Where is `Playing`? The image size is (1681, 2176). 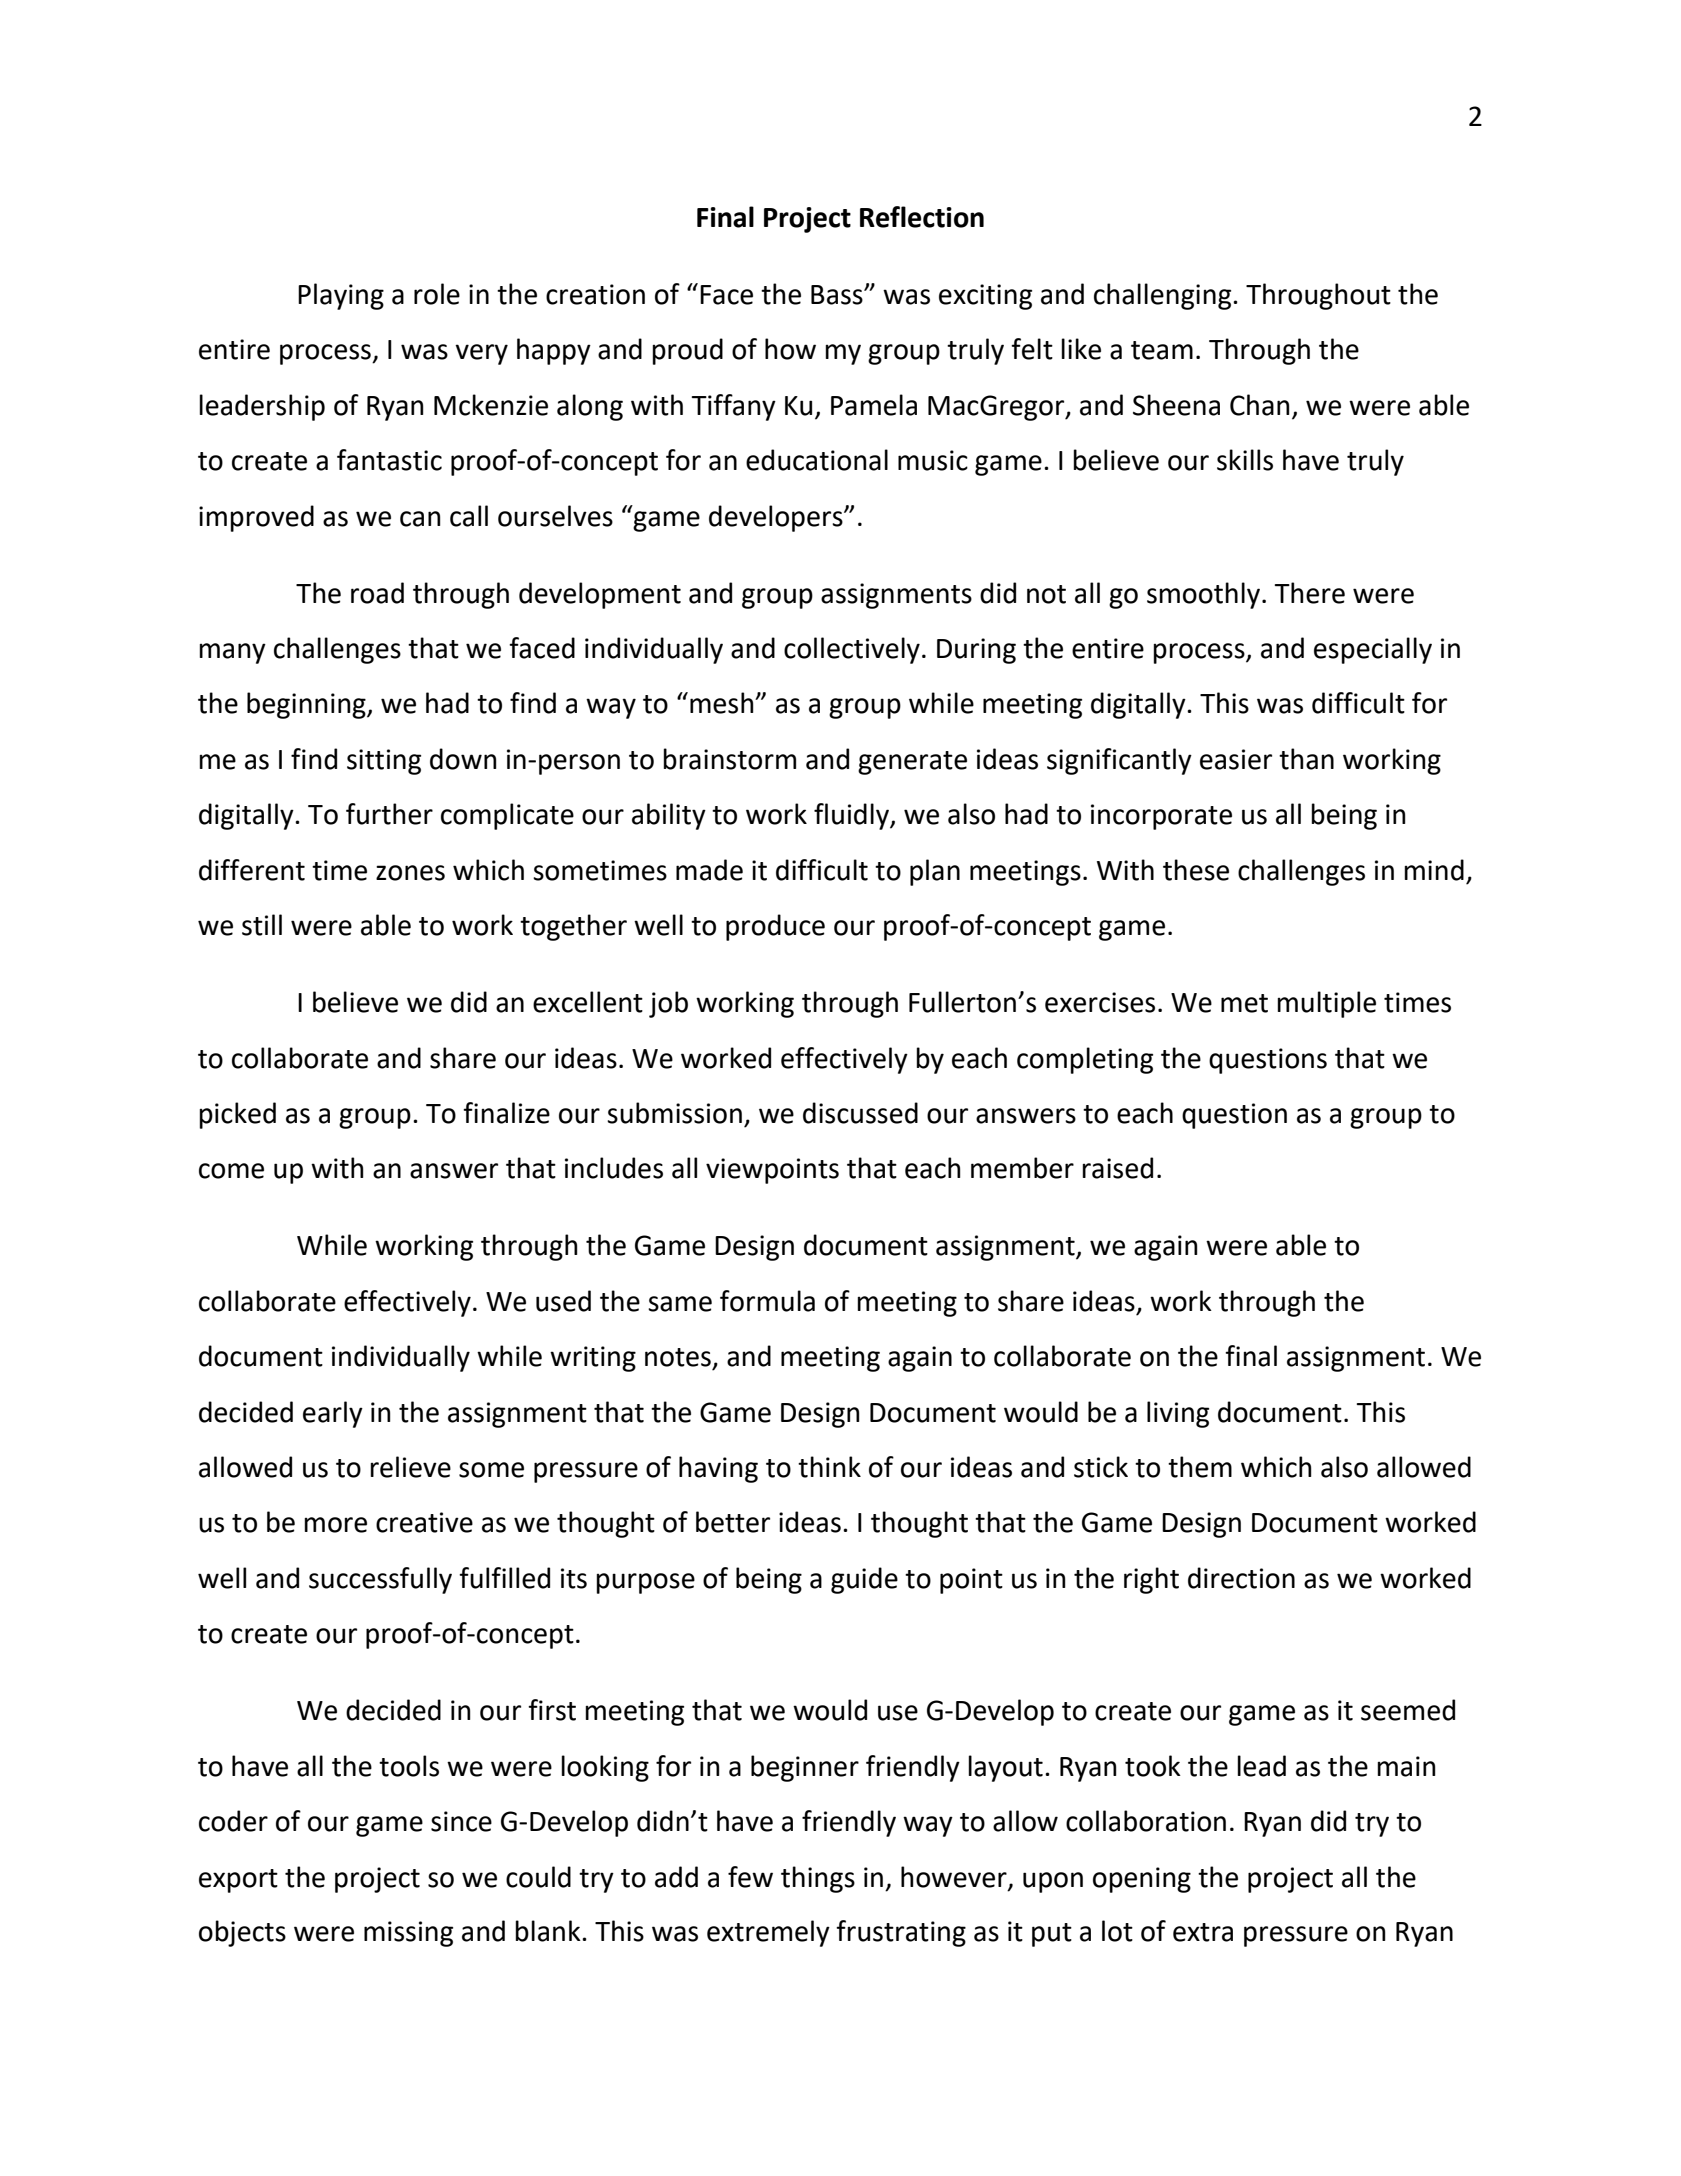
Playing is located at coordinates (341, 296).
